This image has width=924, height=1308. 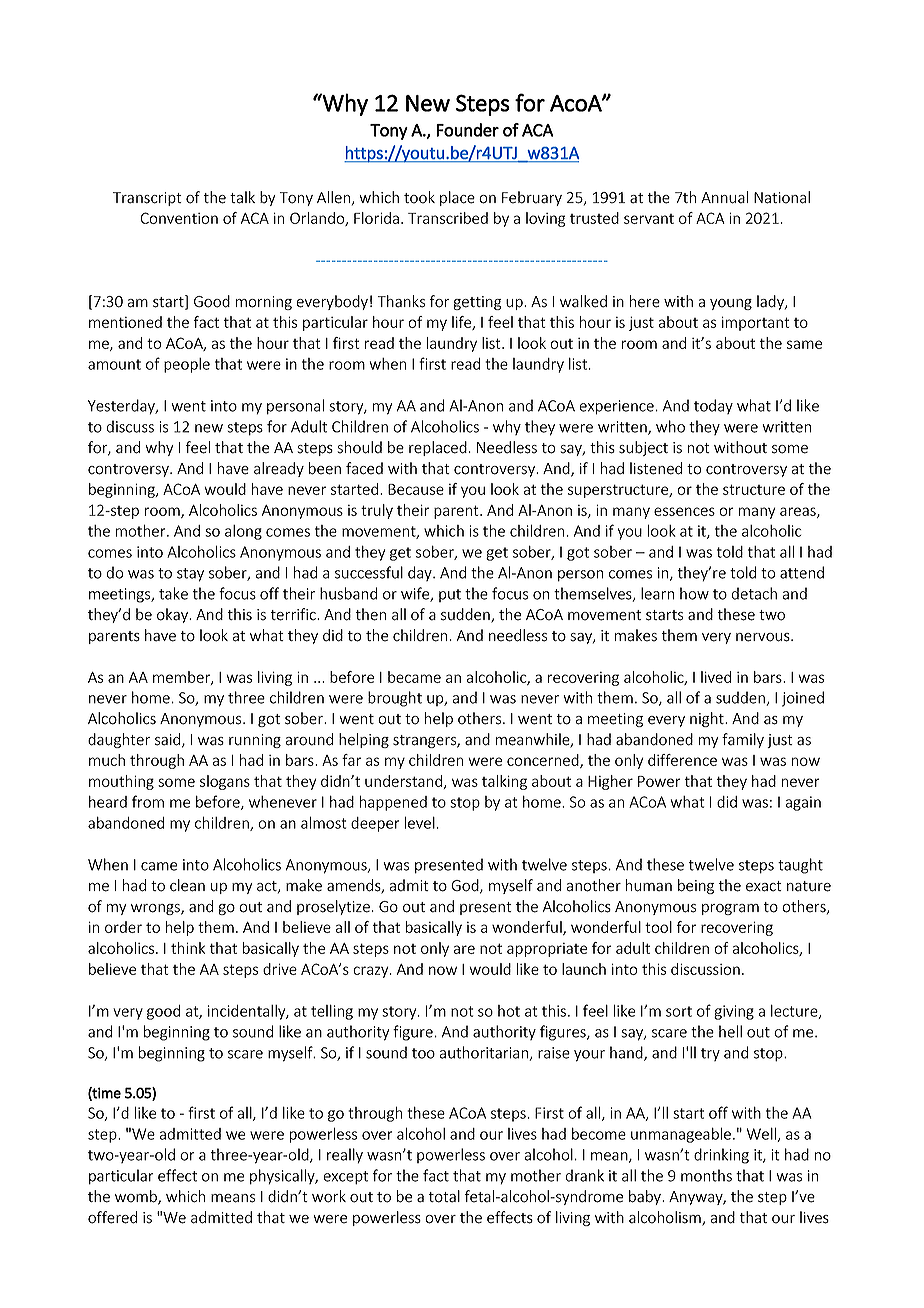 I want to click on Annual, so click(x=724, y=197).
